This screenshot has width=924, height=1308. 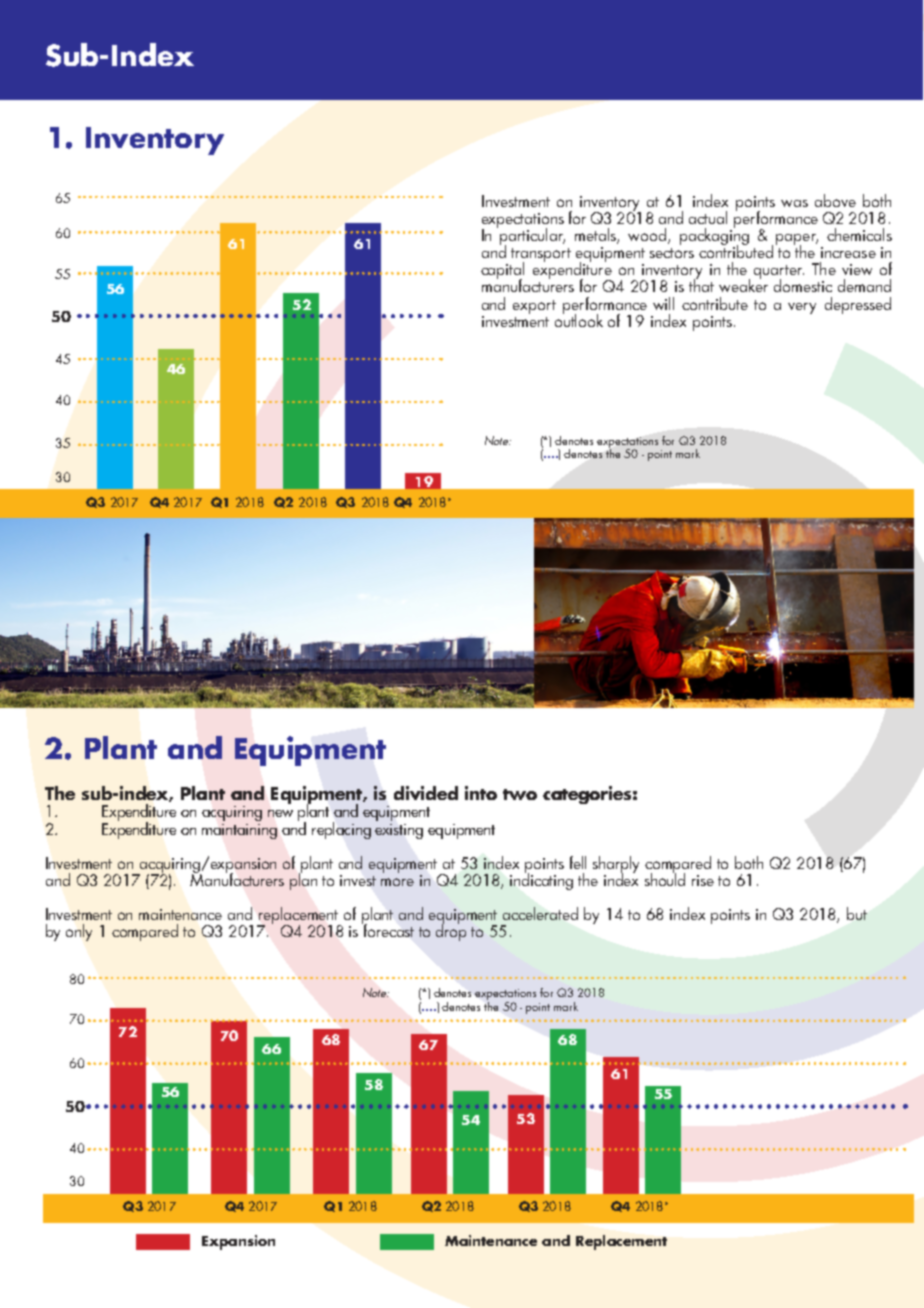 I want to click on rise, so click(x=703, y=880).
